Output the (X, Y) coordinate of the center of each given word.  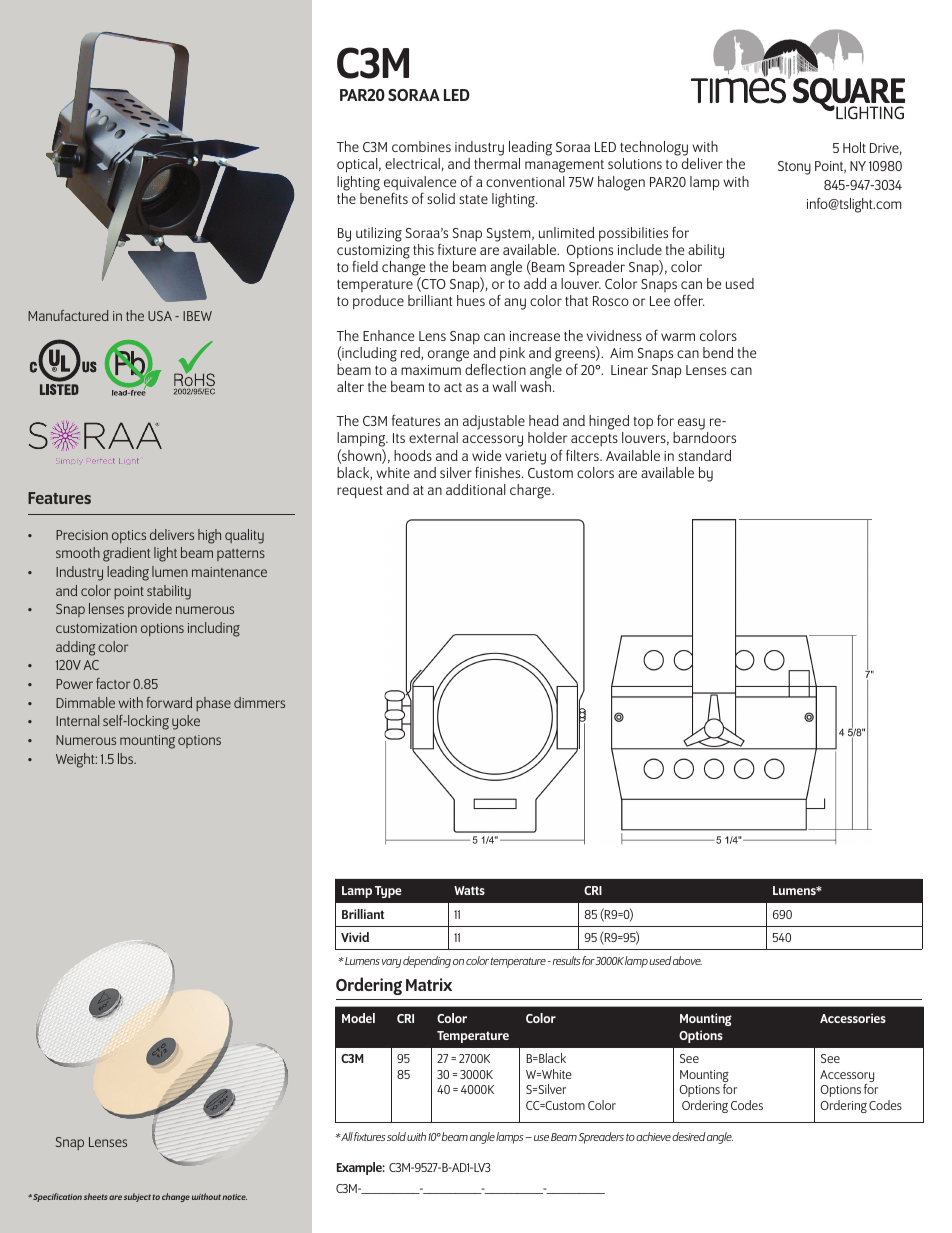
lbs (127, 758)
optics (129, 536)
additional (476, 489)
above (687, 960)
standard (704, 455)
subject (137, 1197)
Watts (469, 890)
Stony (794, 168)
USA (160, 316)
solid (441, 198)
